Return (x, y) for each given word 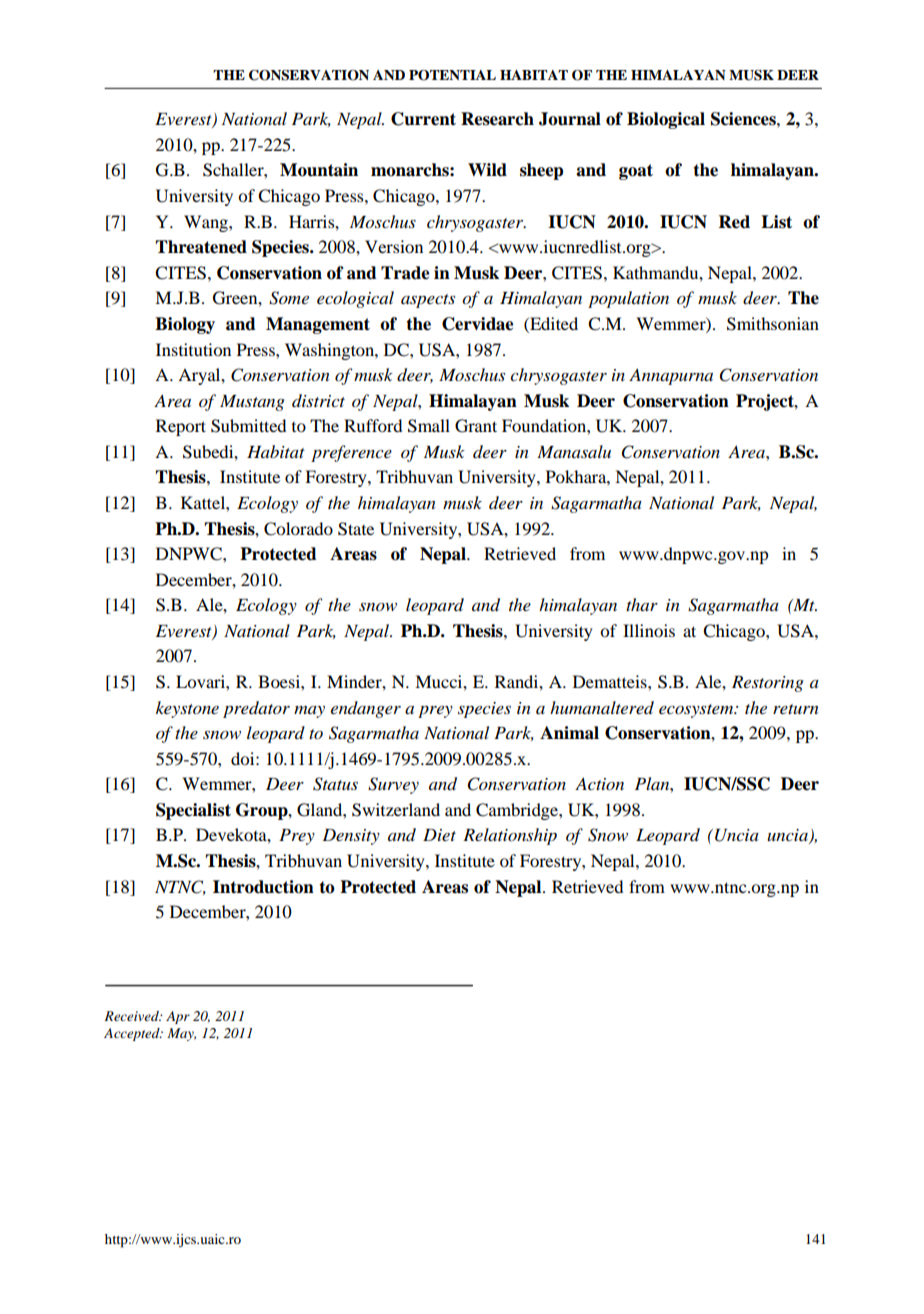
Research (497, 119)
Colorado (298, 529)
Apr (178, 1017)
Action (599, 783)
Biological (666, 120)
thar (642, 604)
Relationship (510, 836)
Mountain (319, 170)
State (356, 529)
